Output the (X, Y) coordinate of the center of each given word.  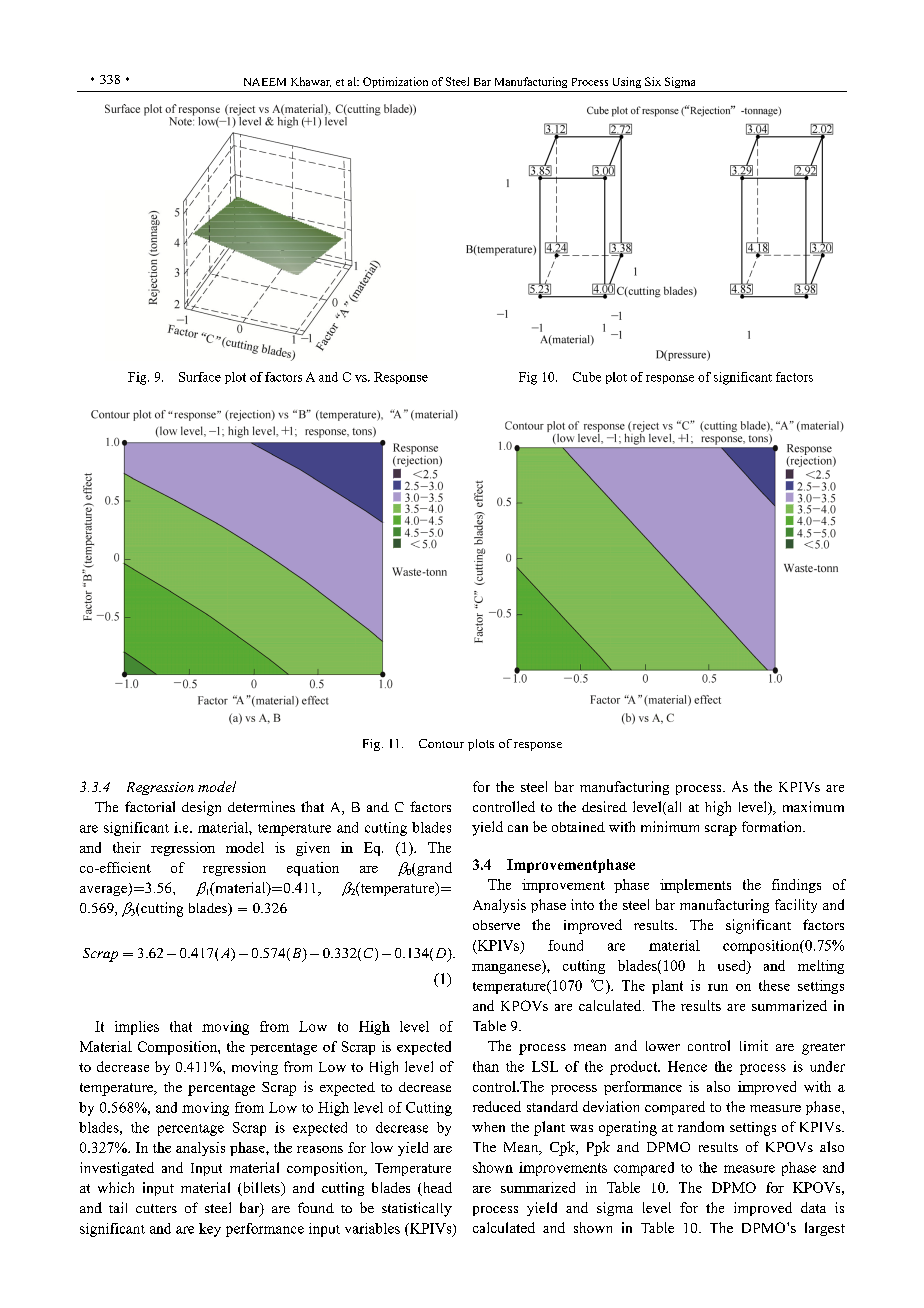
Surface (200, 377)
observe (496, 925)
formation (773, 826)
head (436, 1189)
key (210, 1230)
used (733, 965)
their (127, 847)
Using (627, 82)
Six (653, 81)
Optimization (395, 82)
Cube (587, 377)
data (813, 1207)
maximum (813, 806)
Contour (441, 743)
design (201, 808)
